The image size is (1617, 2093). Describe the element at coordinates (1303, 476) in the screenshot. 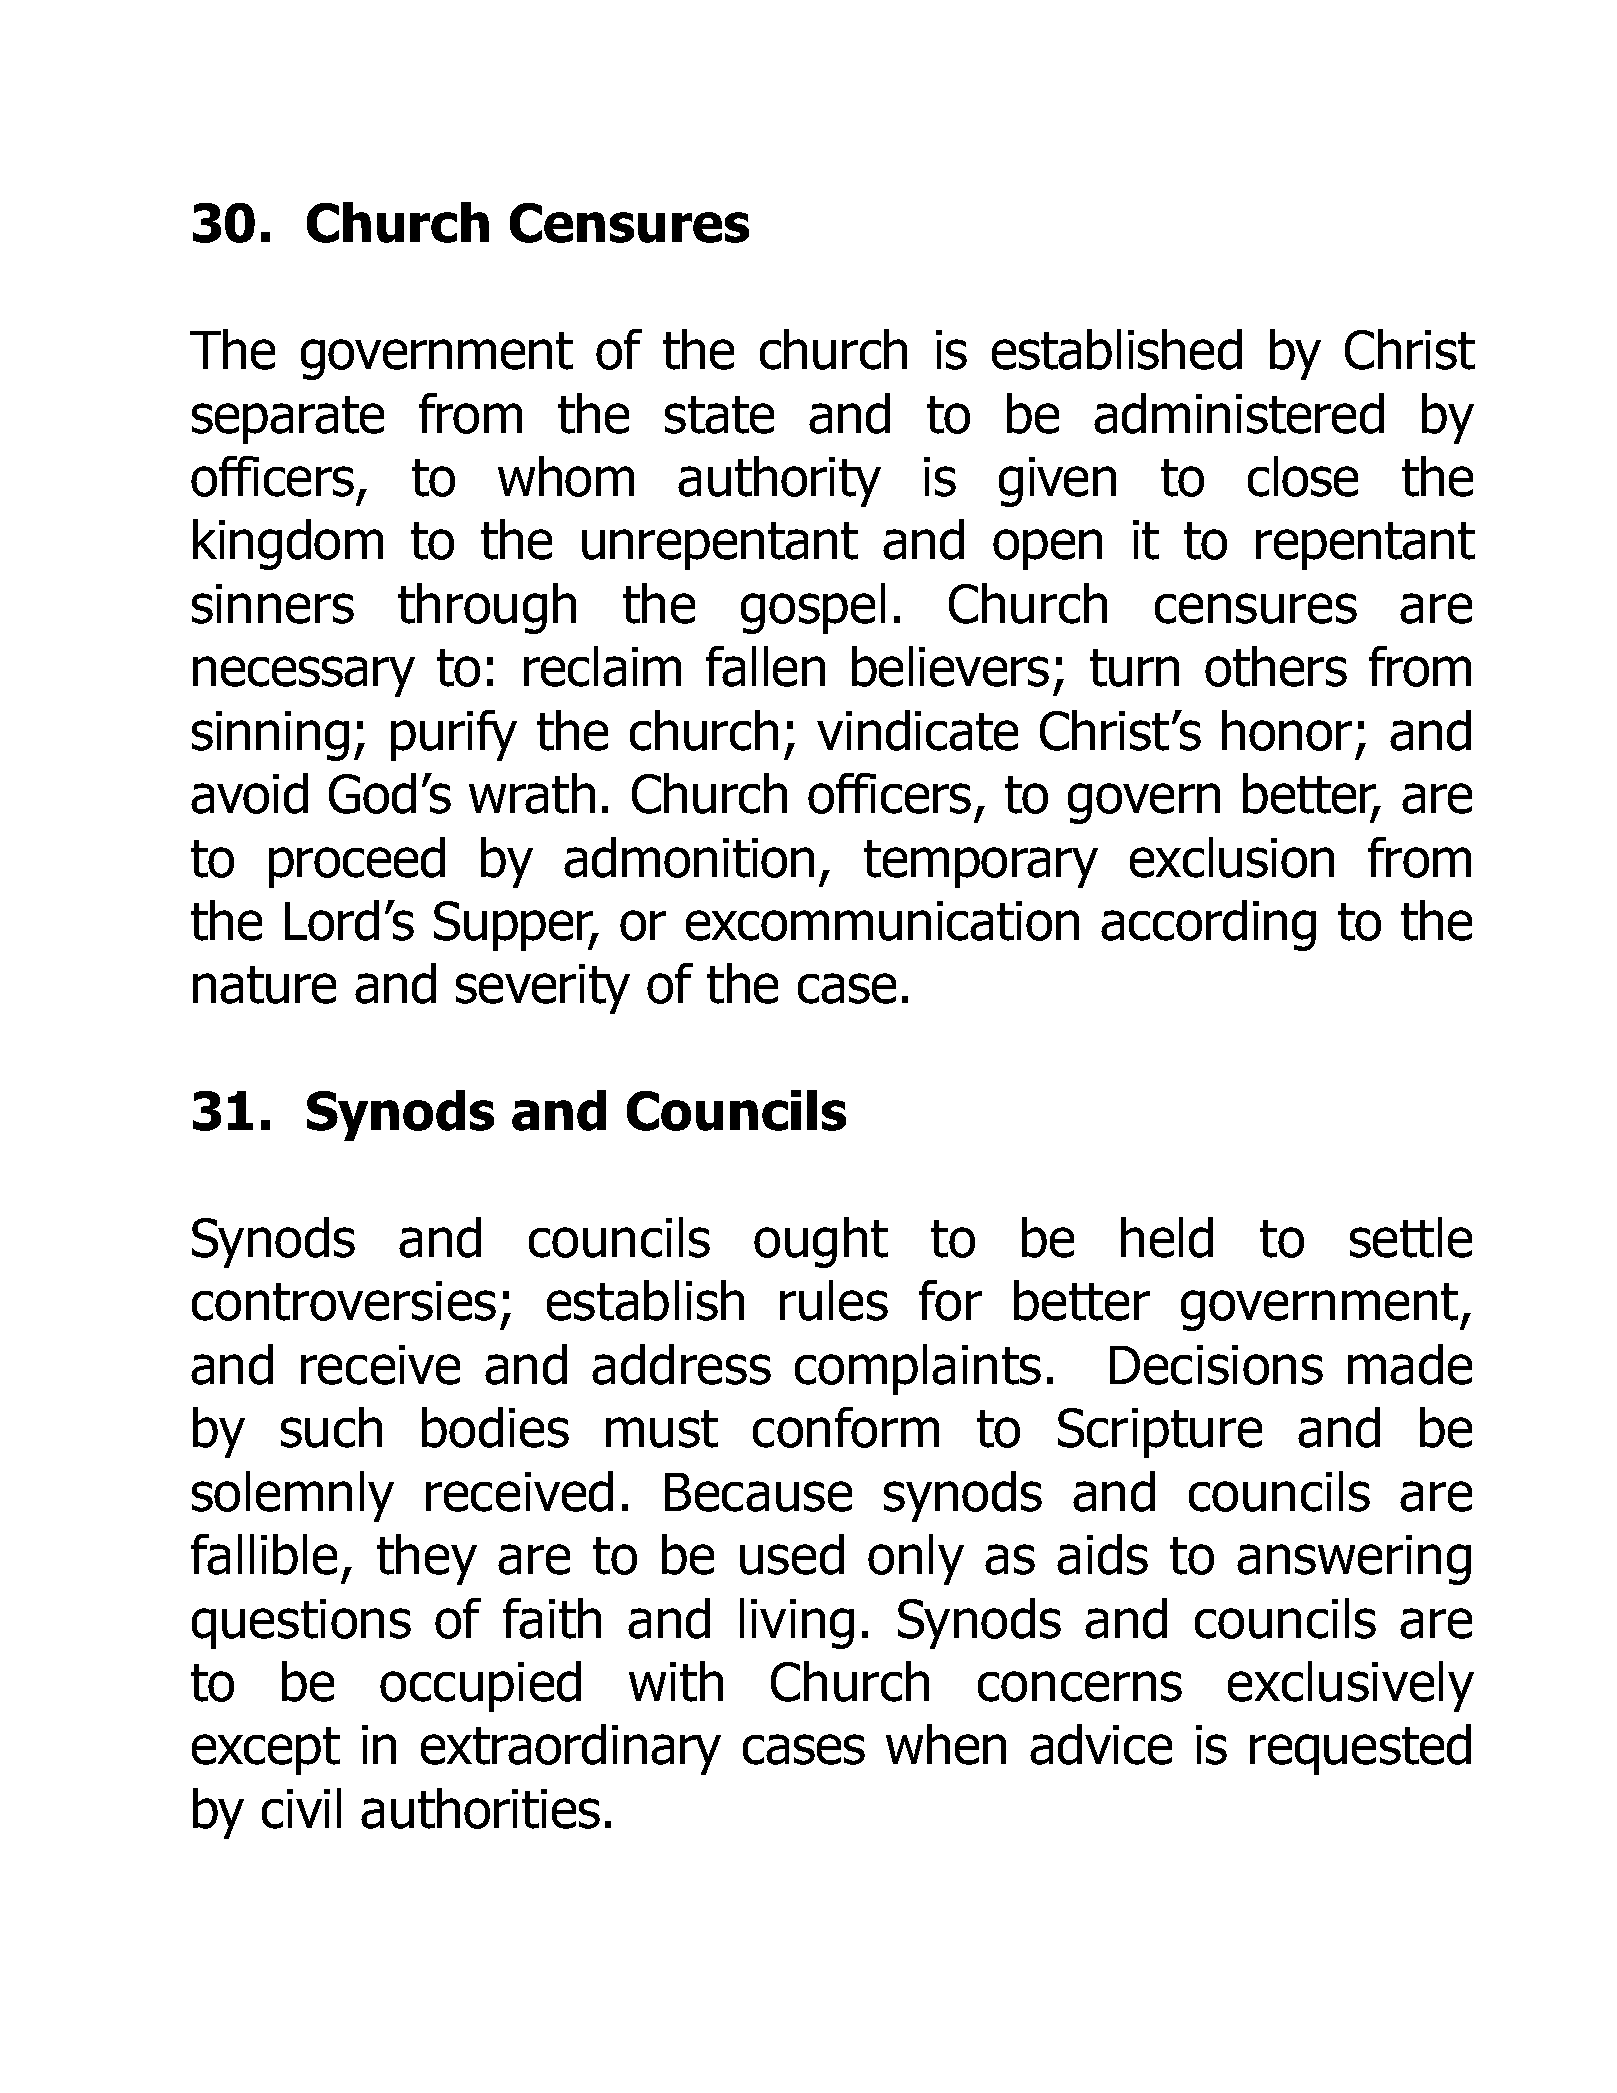

I see `close` at that location.
